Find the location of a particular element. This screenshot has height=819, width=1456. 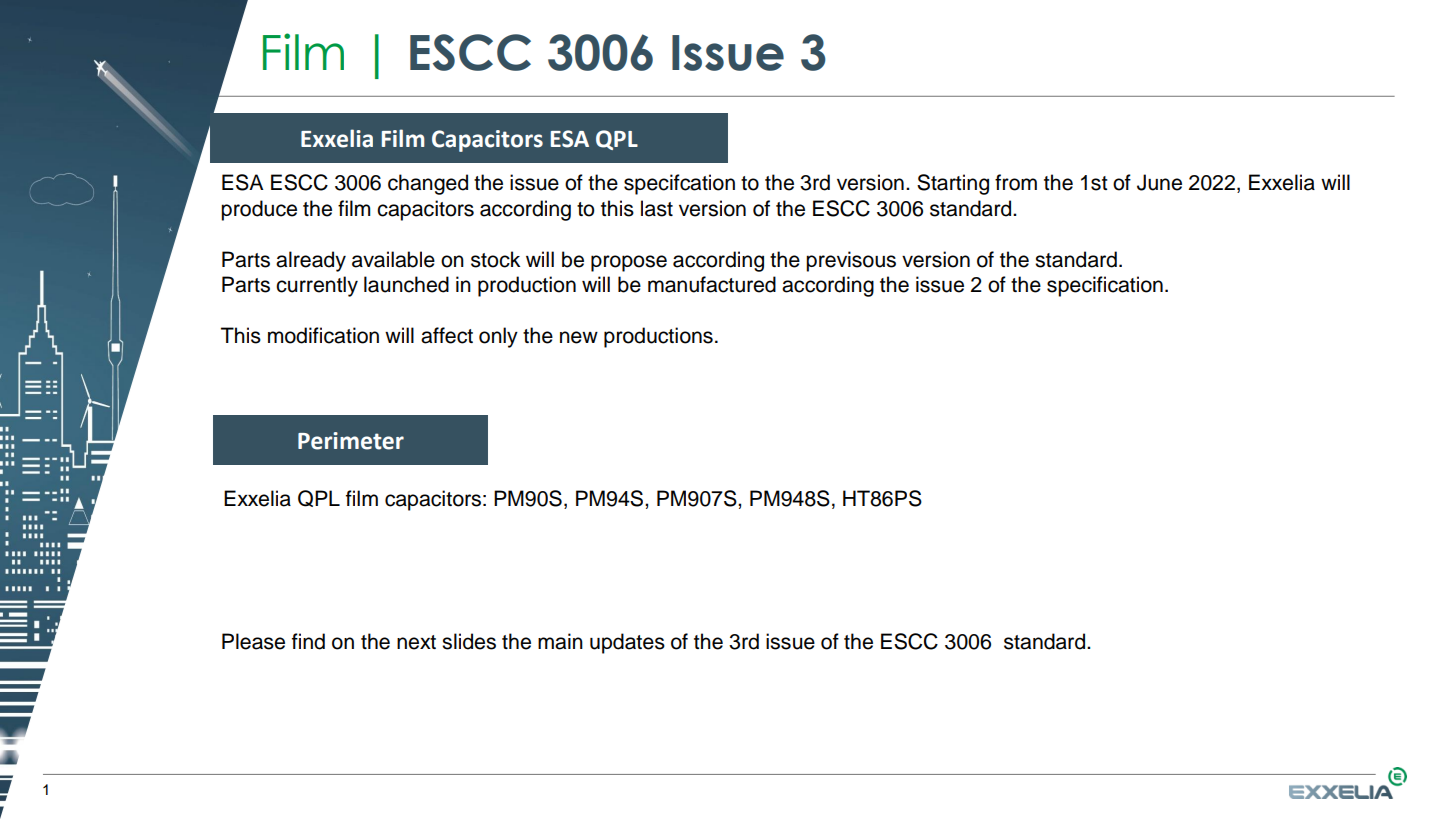

last is located at coordinates (657, 208).
